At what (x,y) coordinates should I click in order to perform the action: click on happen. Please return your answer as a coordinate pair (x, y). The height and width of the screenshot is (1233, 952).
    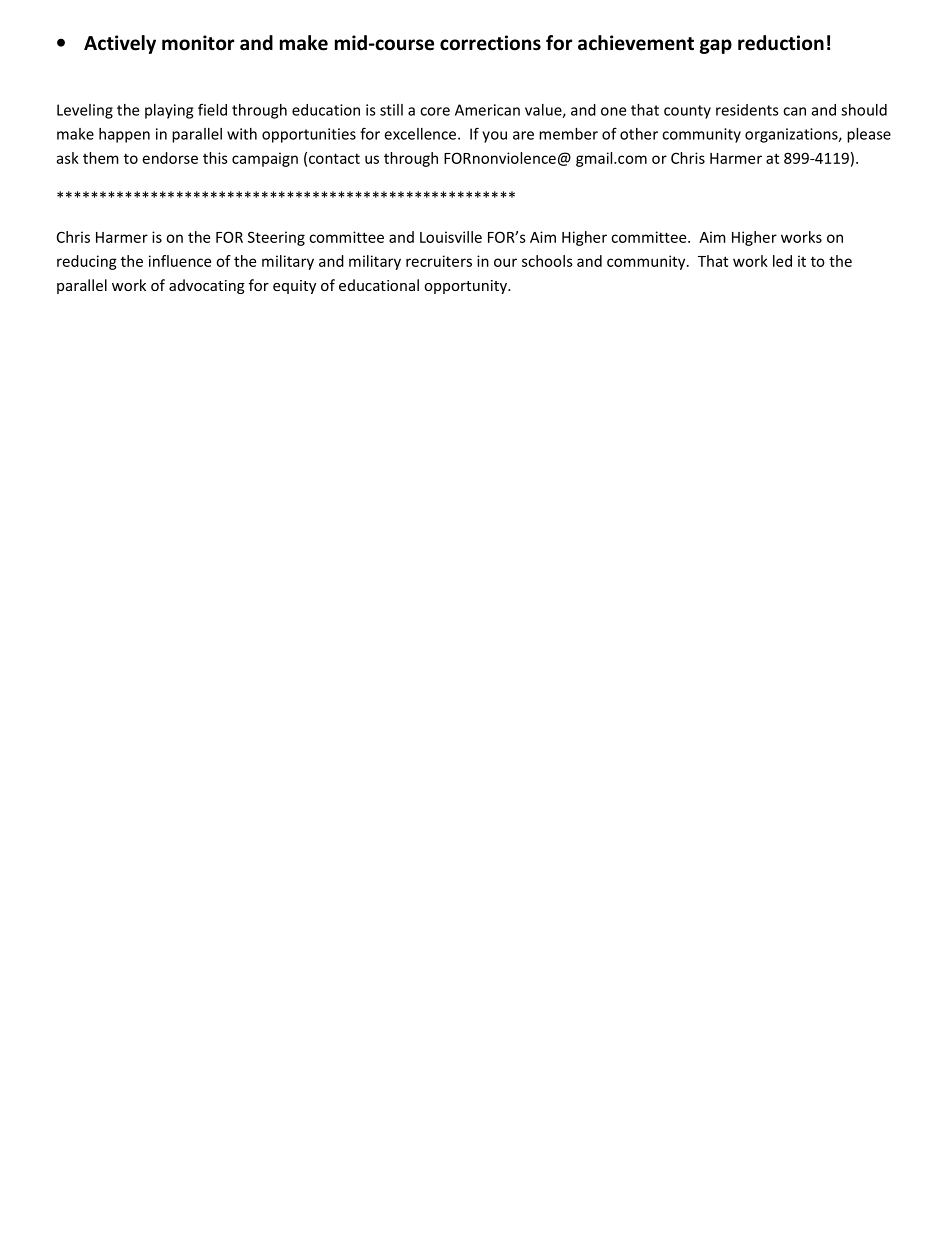
    Looking at the image, I should click on (124, 135).
